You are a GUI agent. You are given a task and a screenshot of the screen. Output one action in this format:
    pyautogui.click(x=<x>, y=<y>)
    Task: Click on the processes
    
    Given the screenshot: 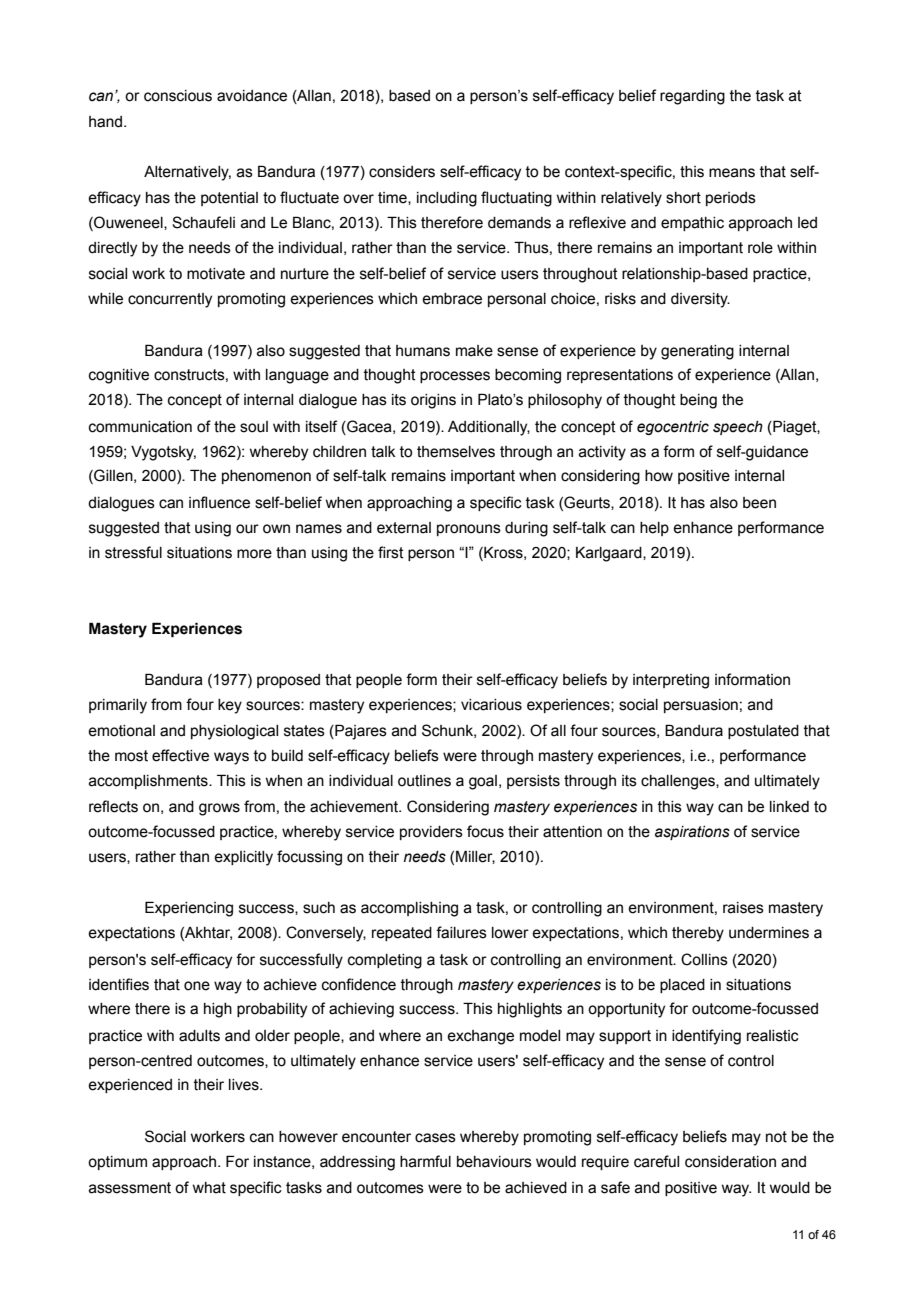 What is the action you would take?
    pyautogui.click(x=455, y=377)
